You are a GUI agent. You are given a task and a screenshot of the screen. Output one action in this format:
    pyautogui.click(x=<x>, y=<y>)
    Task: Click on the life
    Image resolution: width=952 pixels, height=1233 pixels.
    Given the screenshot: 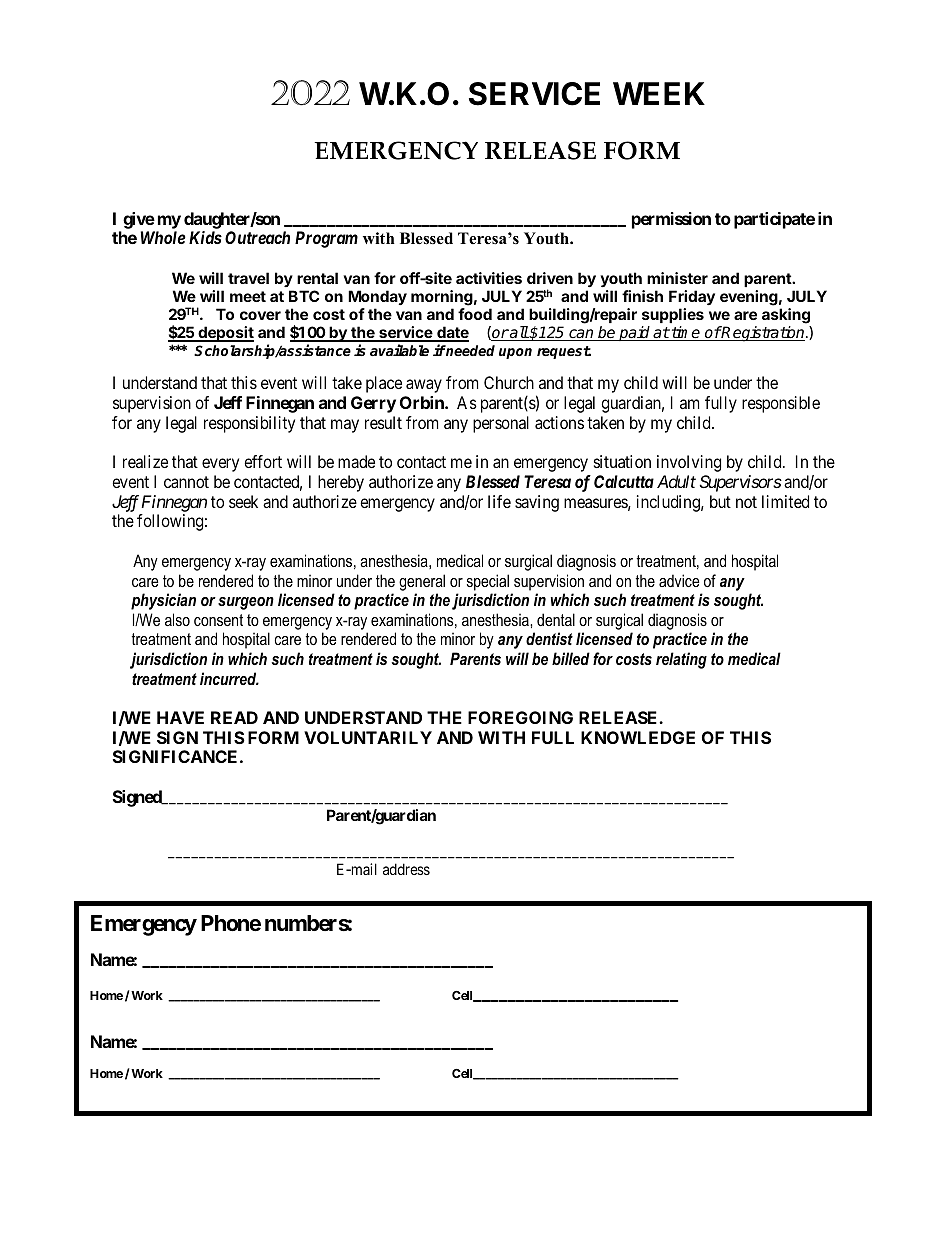 What is the action you would take?
    pyautogui.click(x=499, y=501)
